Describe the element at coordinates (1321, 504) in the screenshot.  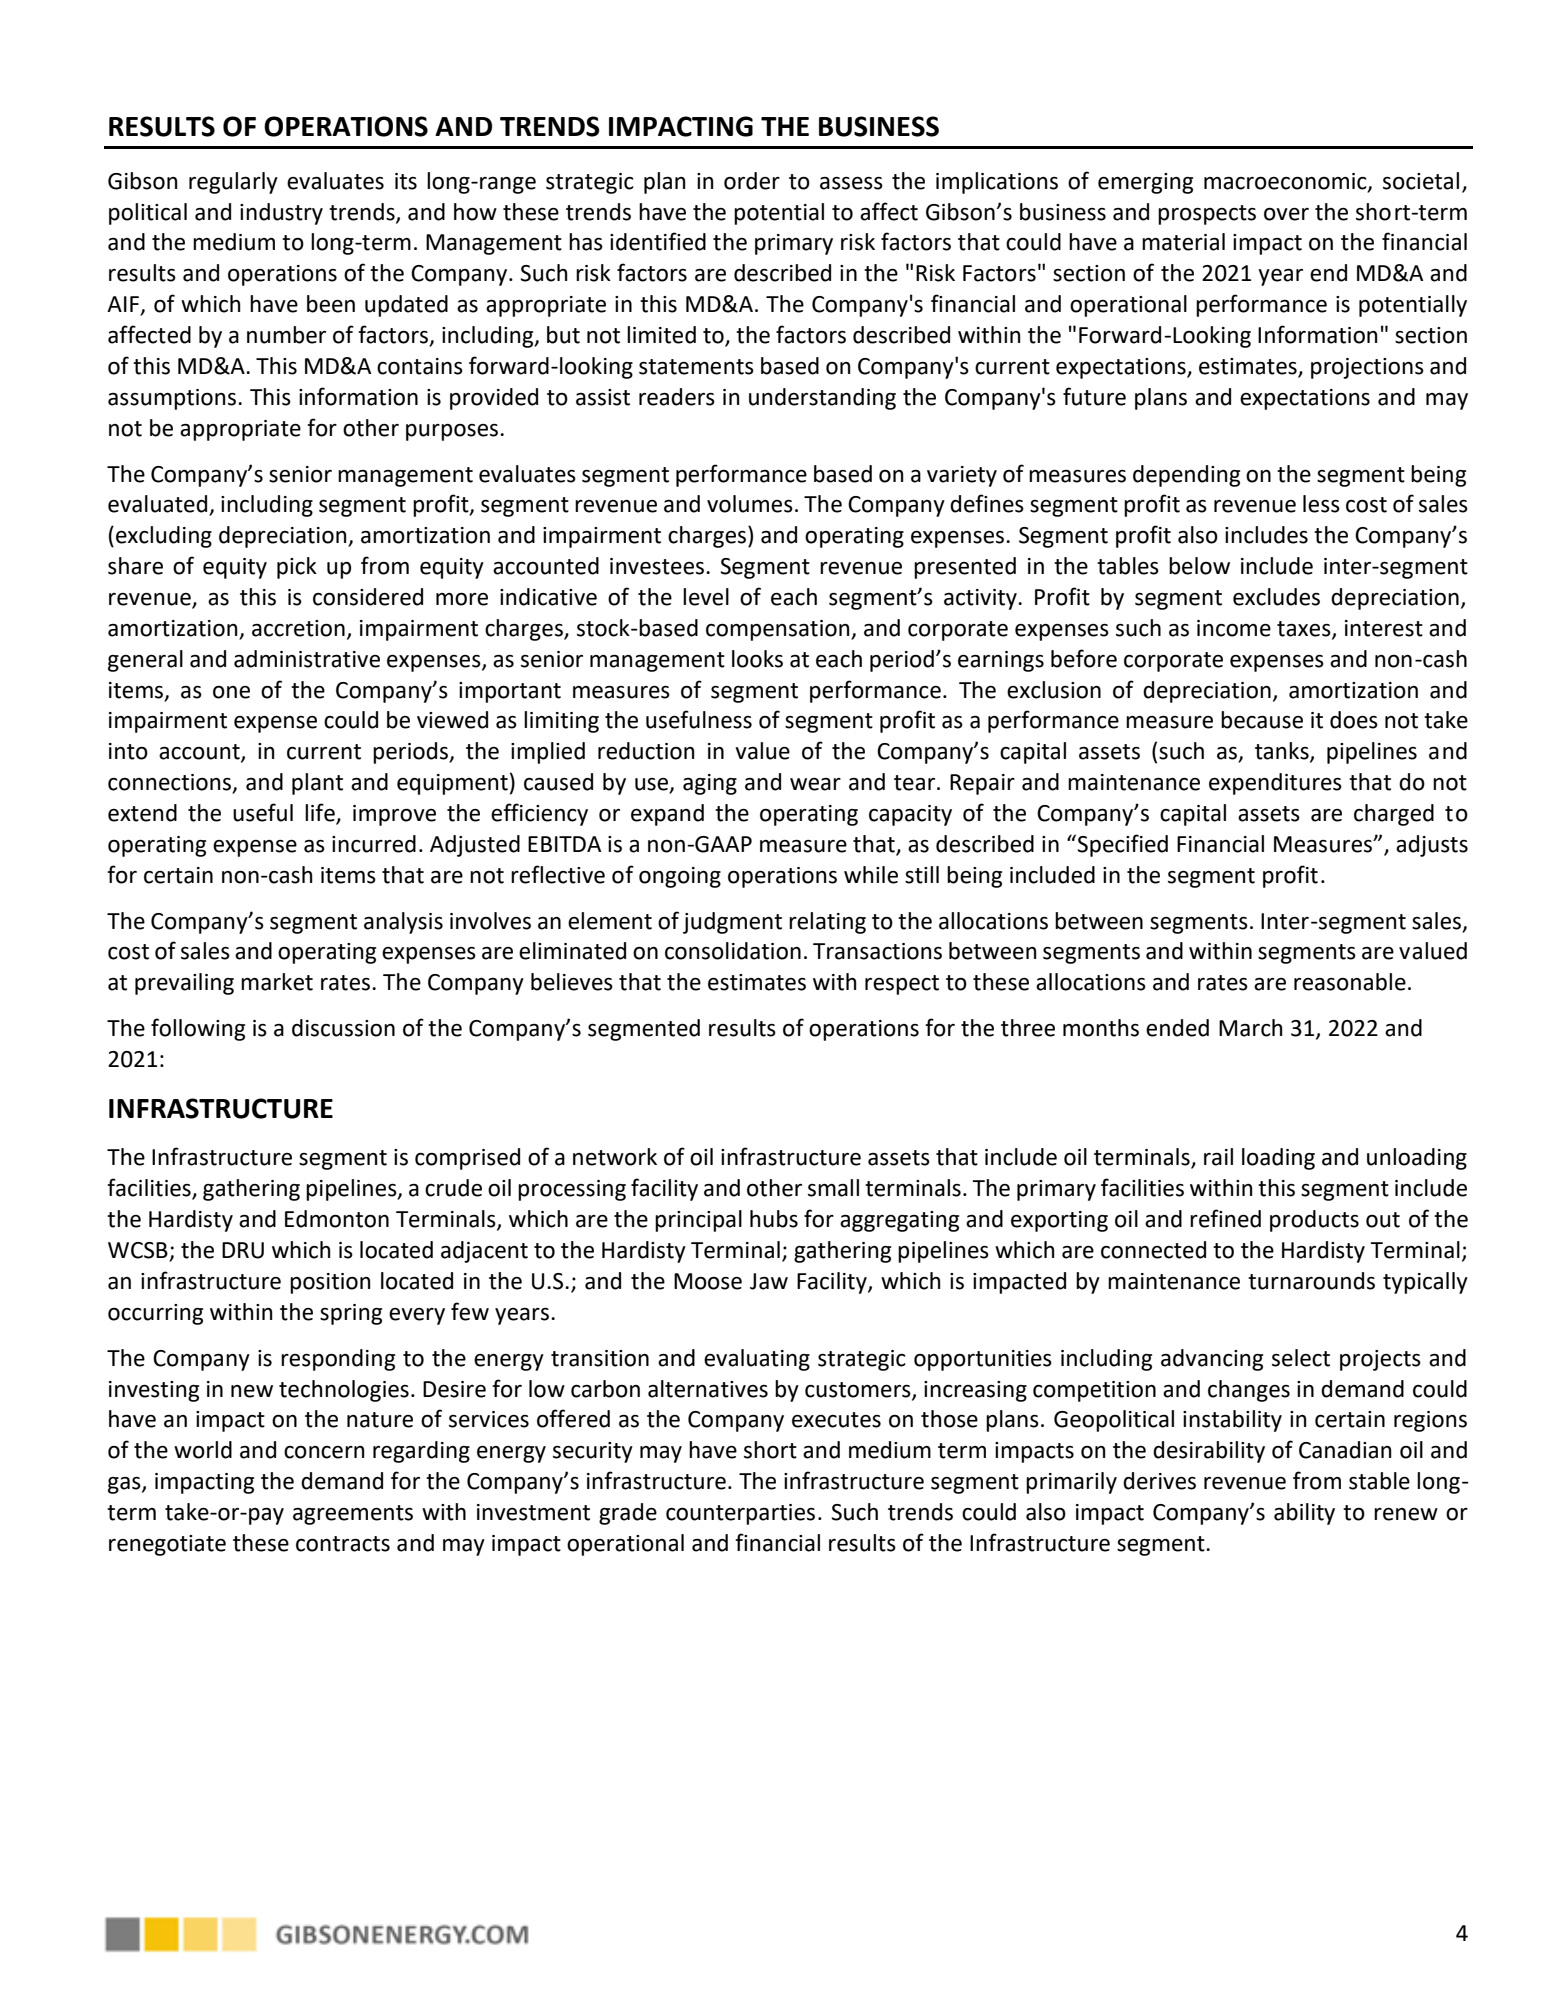
I see `less` at that location.
